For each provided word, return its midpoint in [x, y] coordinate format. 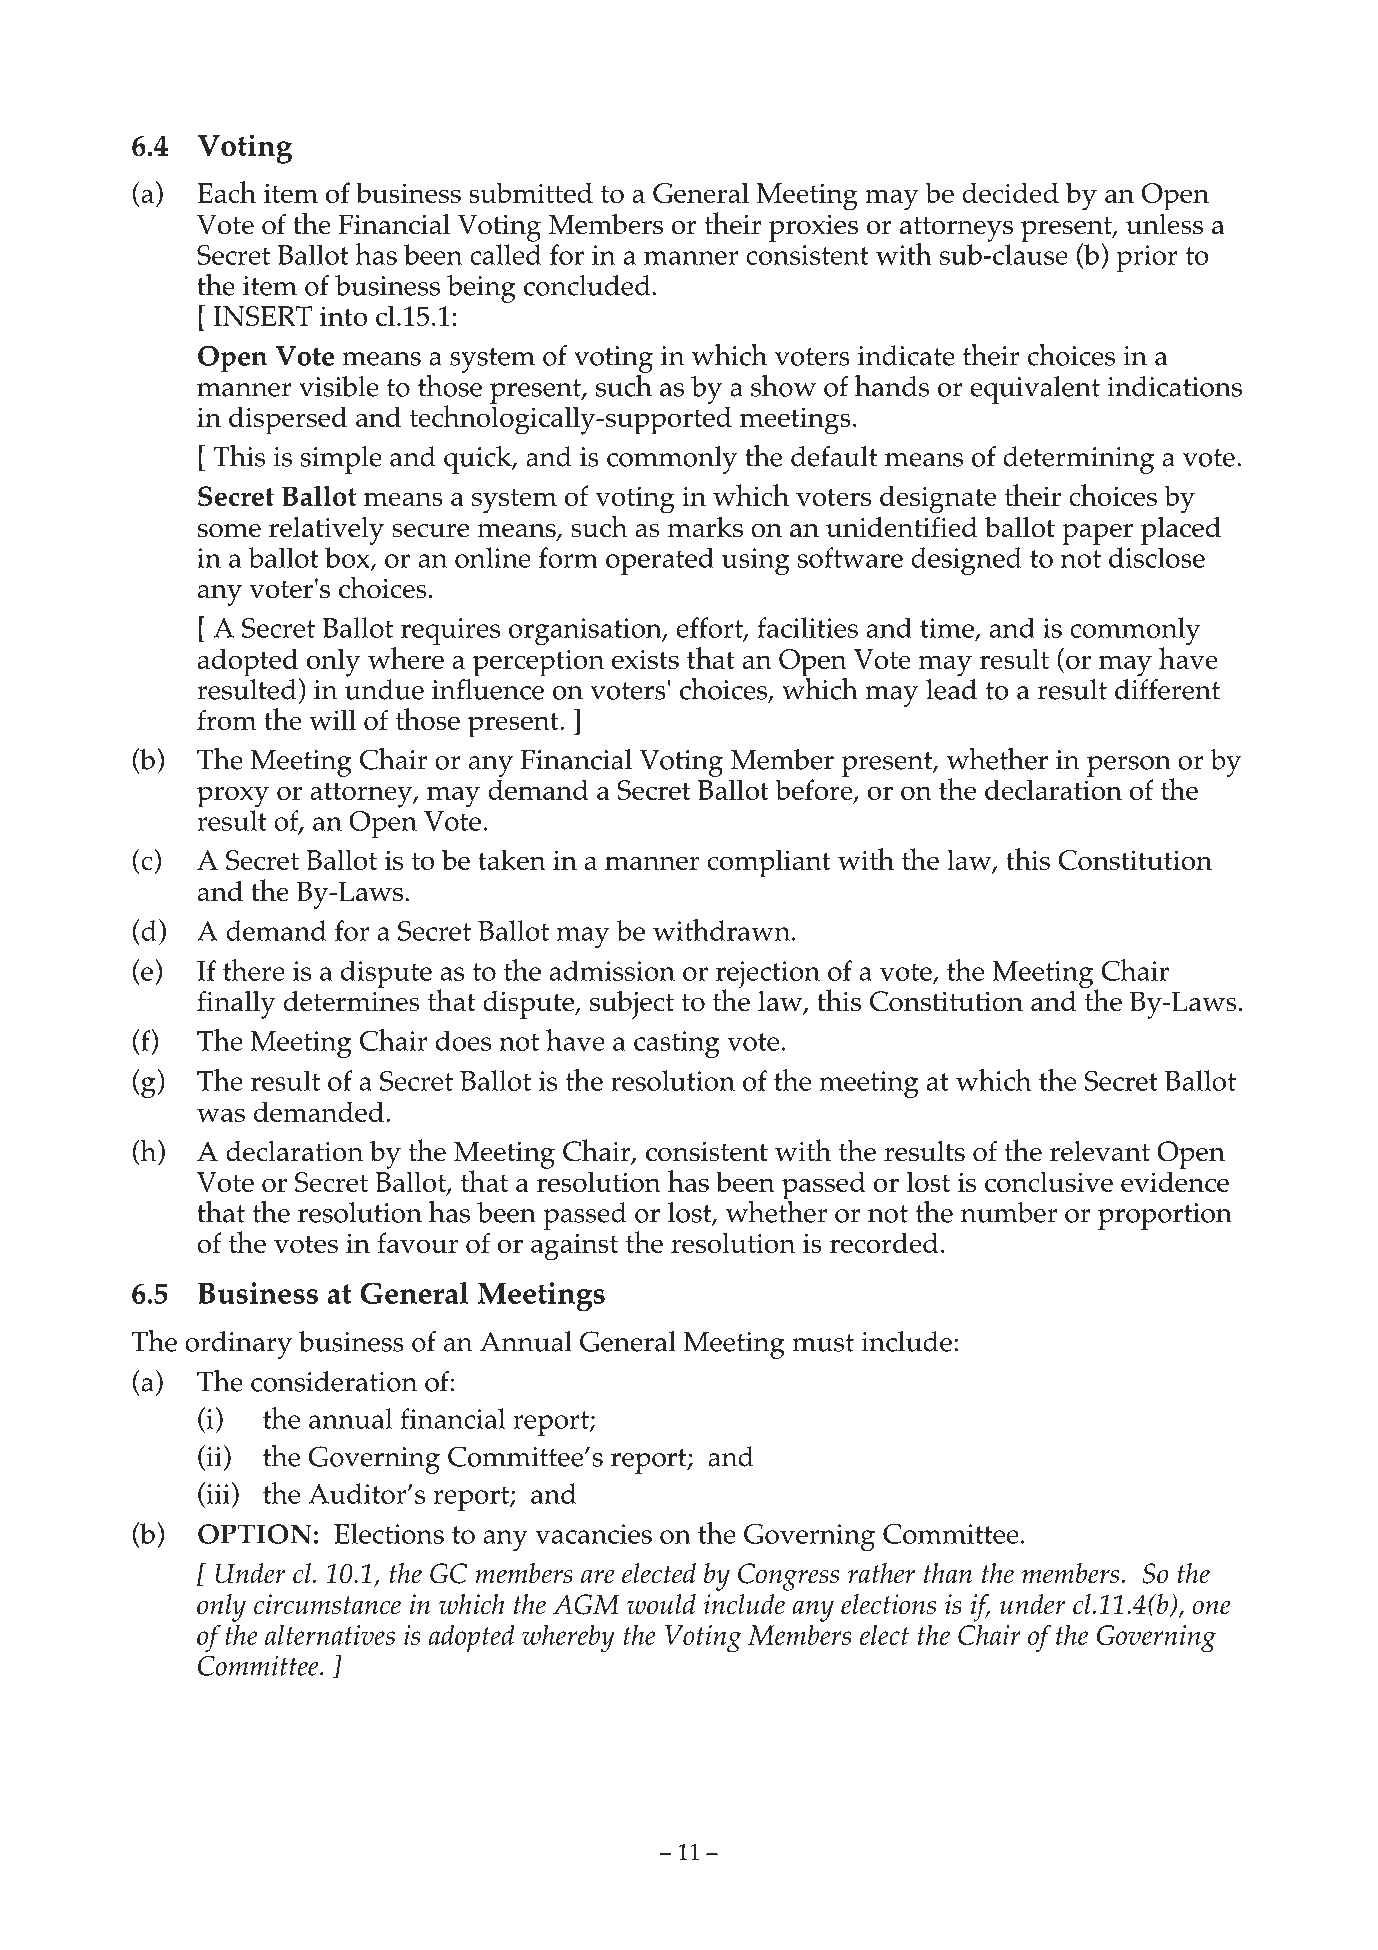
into [344, 316]
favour [417, 1242]
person [1130, 767]
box [348, 558]
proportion [1165, 1216]
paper [1097, 534]
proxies [813, 228]
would [661, 1604]
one [1211, 1607]
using [756, 561]
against [574, 1247]
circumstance [327, 1604]
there [254, 970]
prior [1147, 258]
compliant [769, 863]
